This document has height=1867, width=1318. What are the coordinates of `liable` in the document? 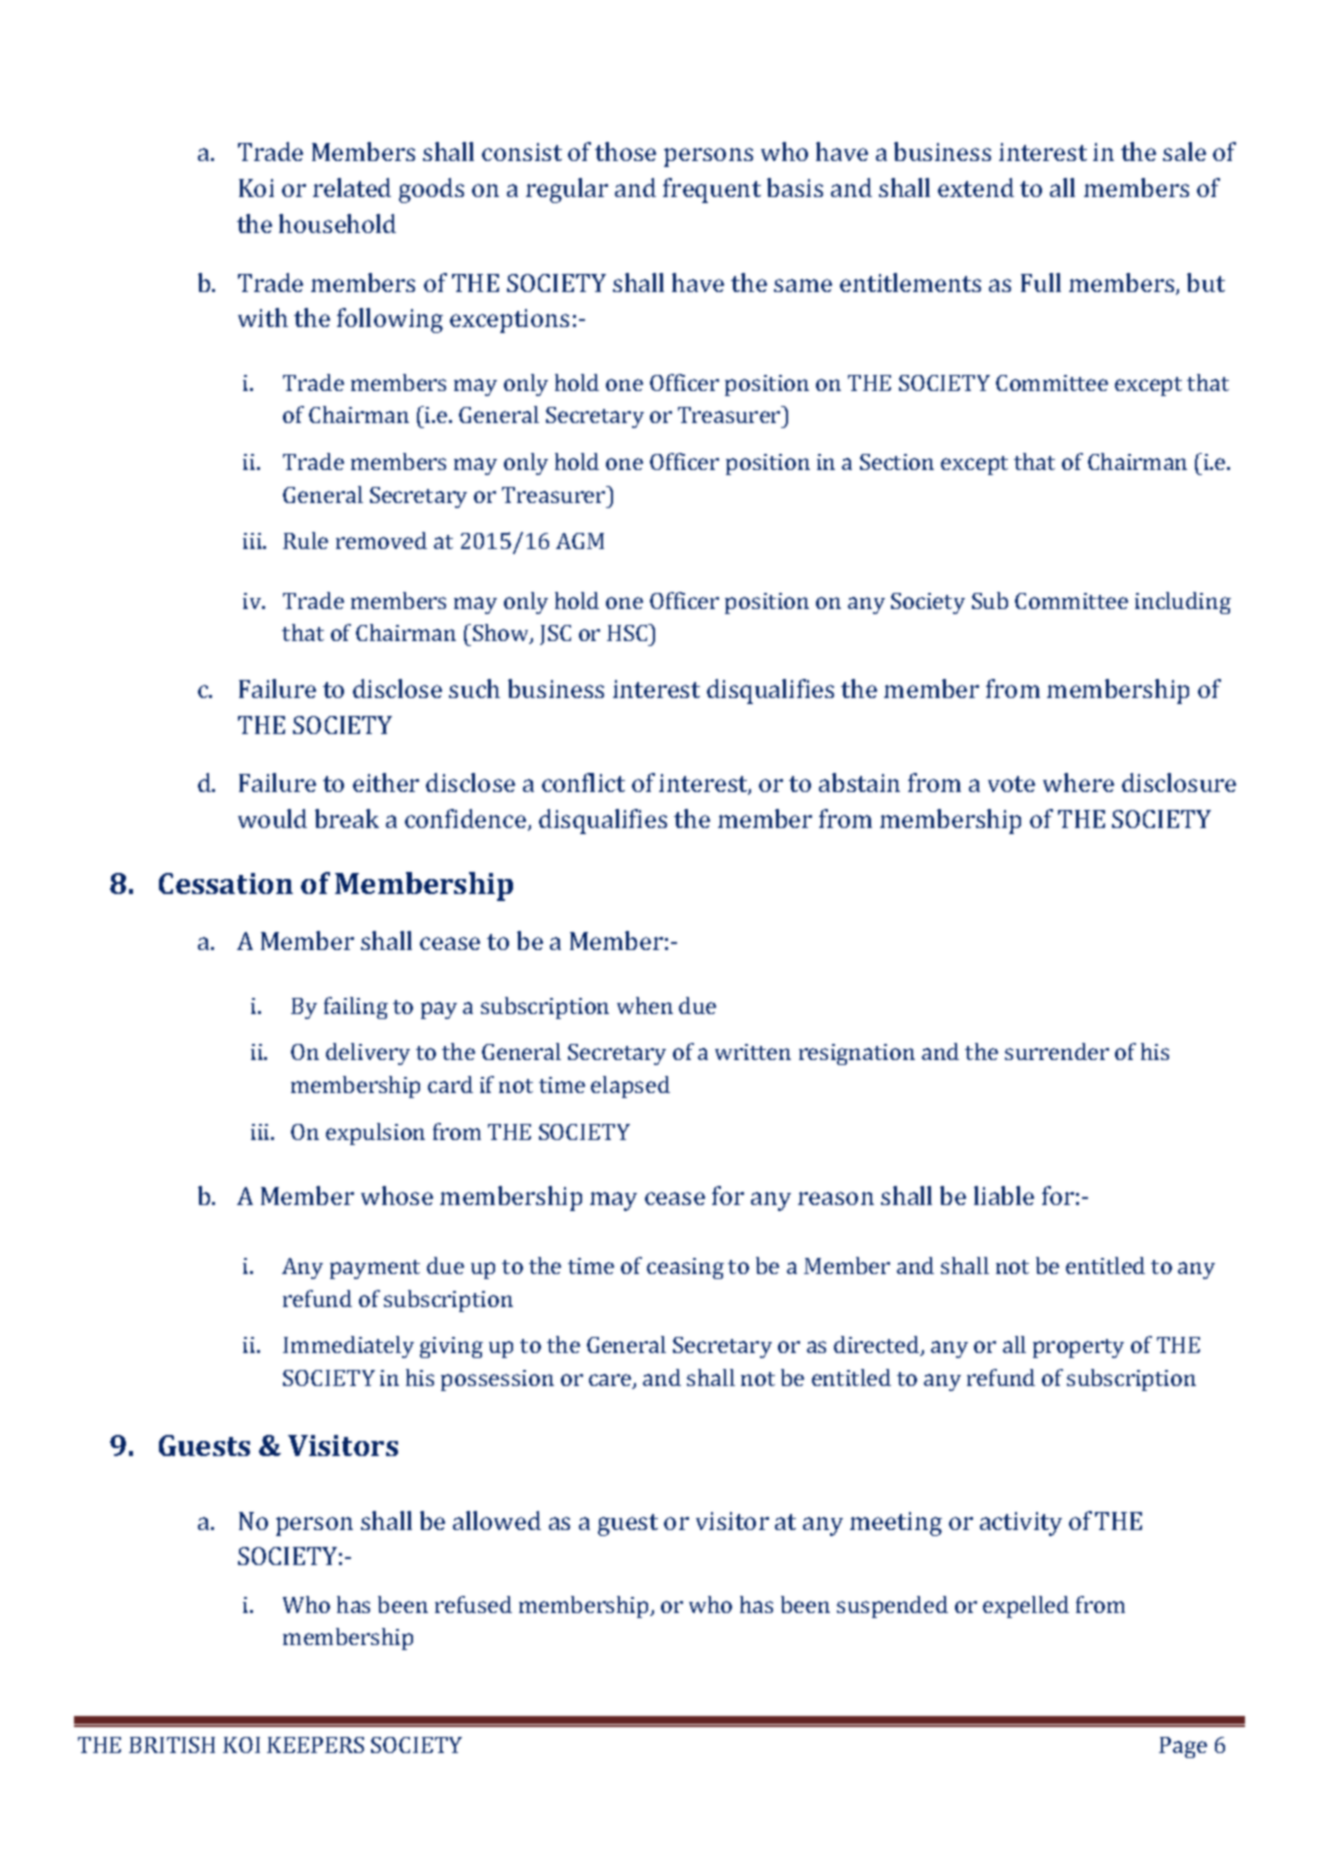 It's located at (1004, 1195).
